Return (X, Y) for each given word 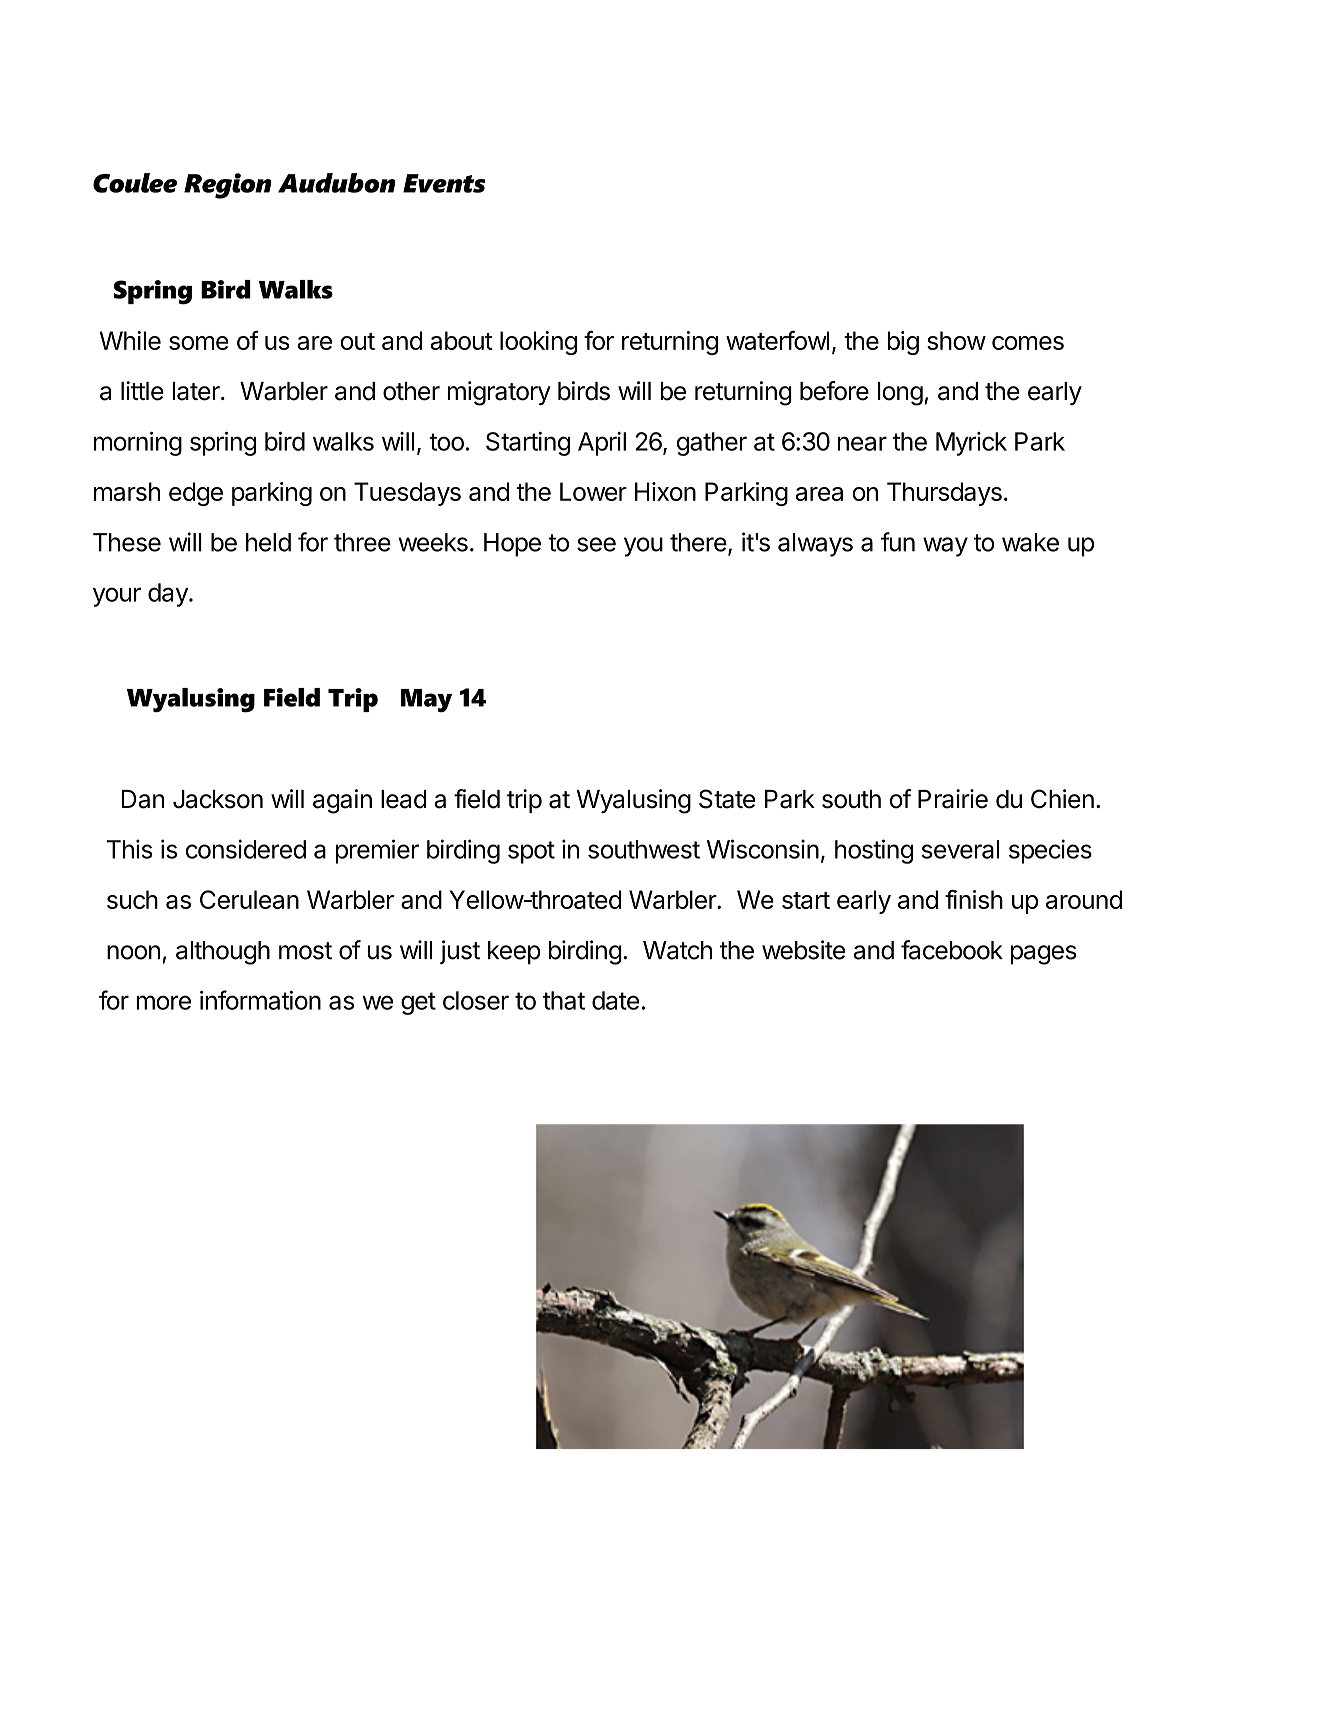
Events (444, 183)
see (596, 544)
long (900, 394)
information (260, 1000)
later (197, 391)
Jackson (218, 799)
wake (1030, 542)
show (956, 340)
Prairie (953, 799)
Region (228, 186)
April (602, 444)
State (727, 799)
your (117, 597)
